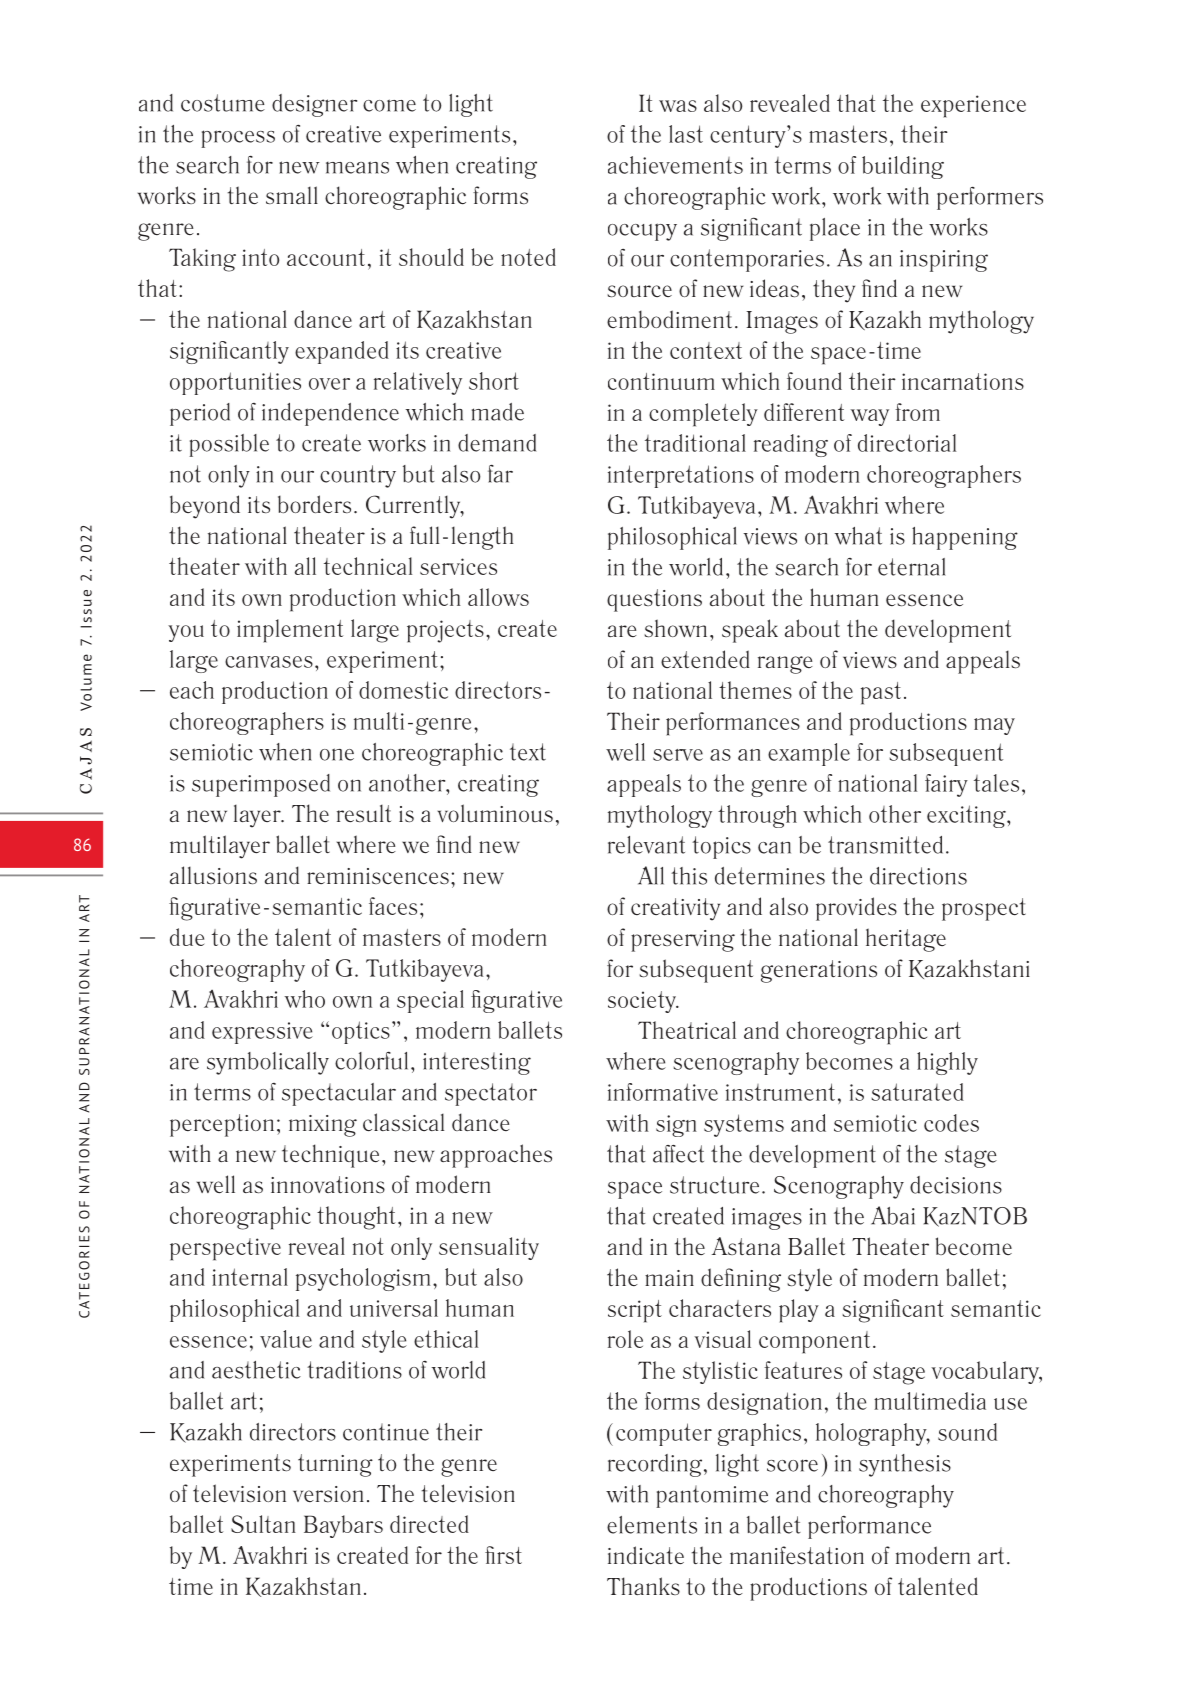  What do you see at coordinates (263, 1524) in the page?
I see `Sultan` at bounding box center [263, 1524].
